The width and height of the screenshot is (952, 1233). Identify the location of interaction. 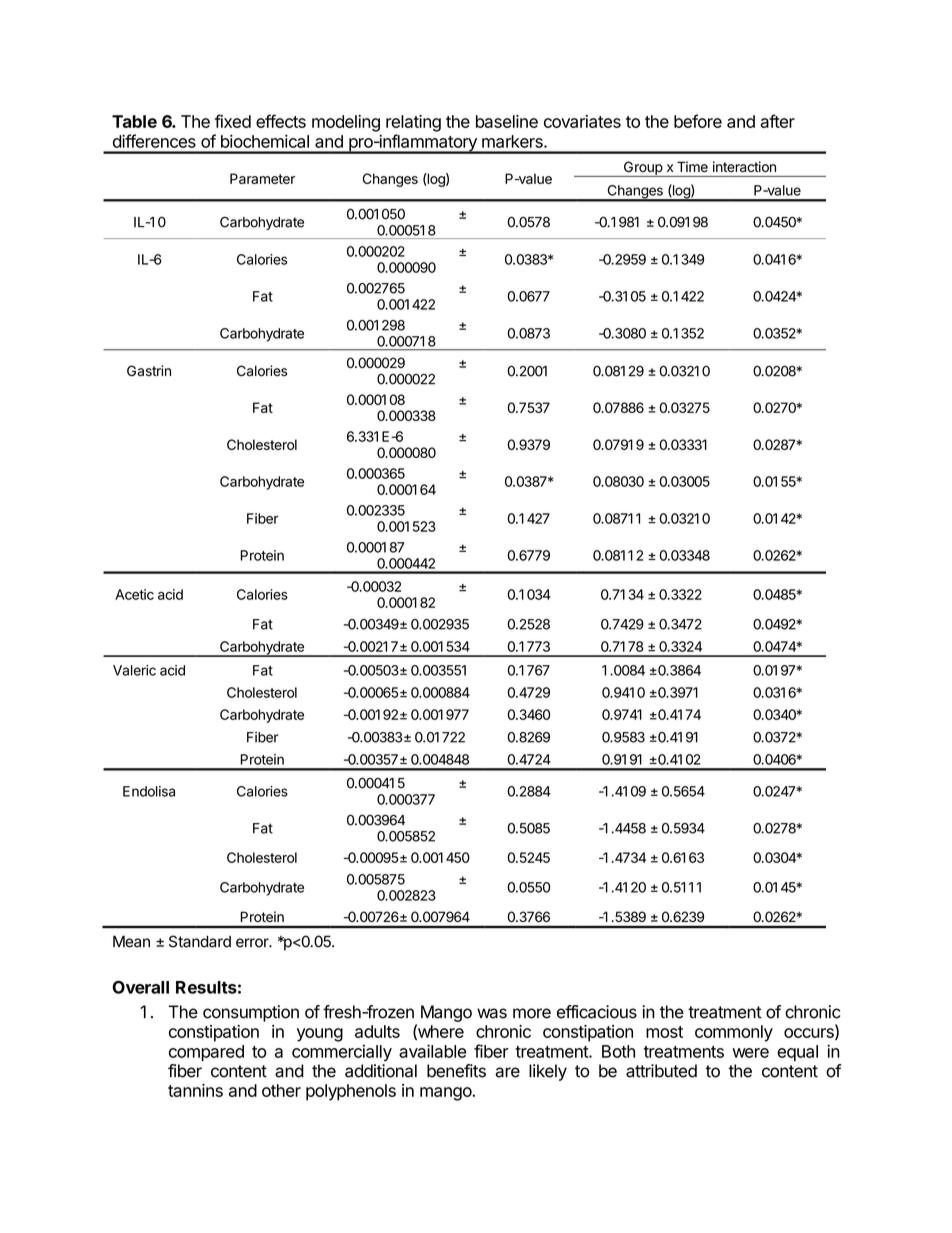
(744, 166).
